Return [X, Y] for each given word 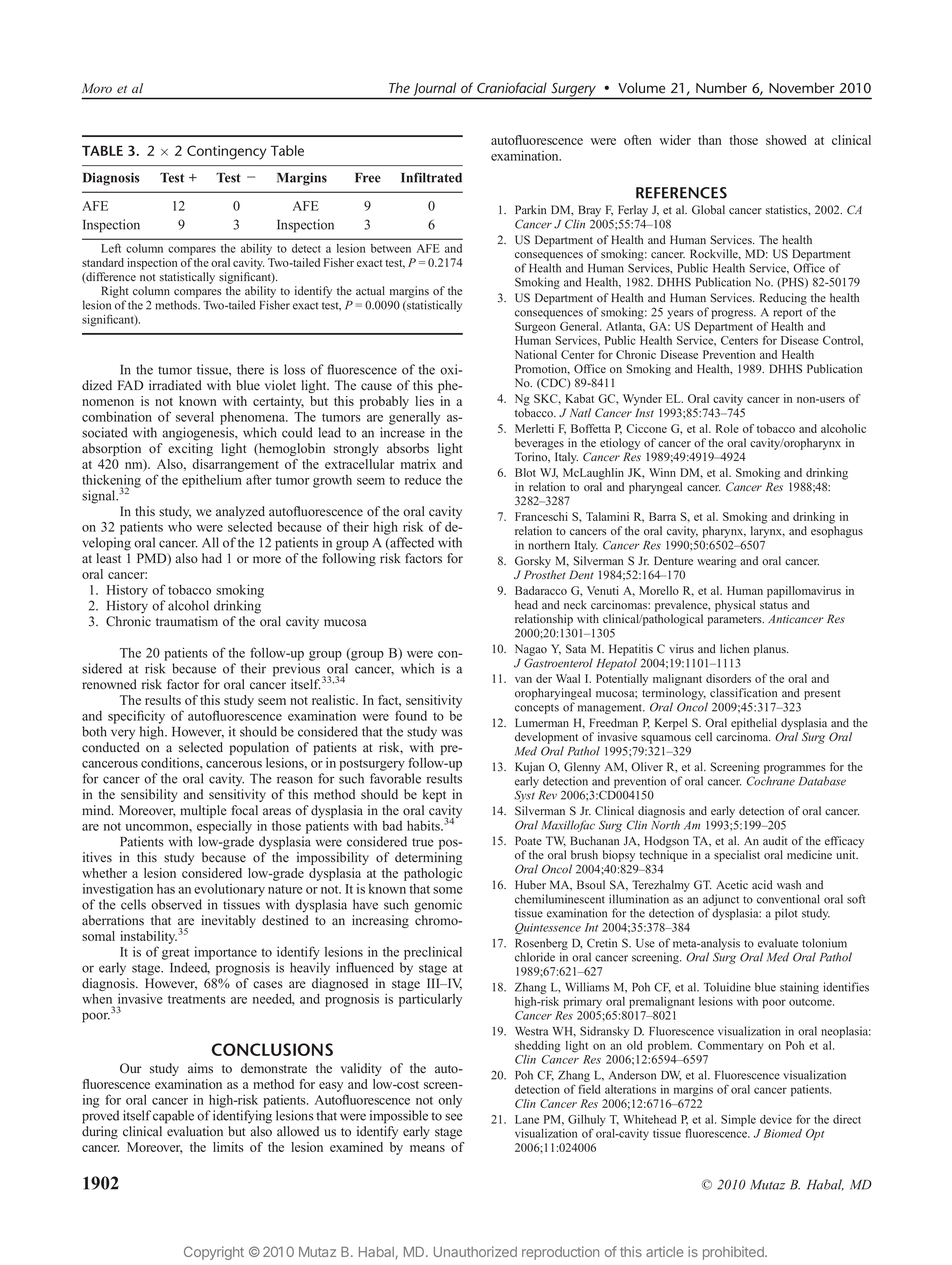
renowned [109, 684]
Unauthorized [475, 1251]
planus [771, 650]
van [523, 680]
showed [786, 140]
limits [228, 1147]
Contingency [226, 152]
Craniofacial [512, 88]
